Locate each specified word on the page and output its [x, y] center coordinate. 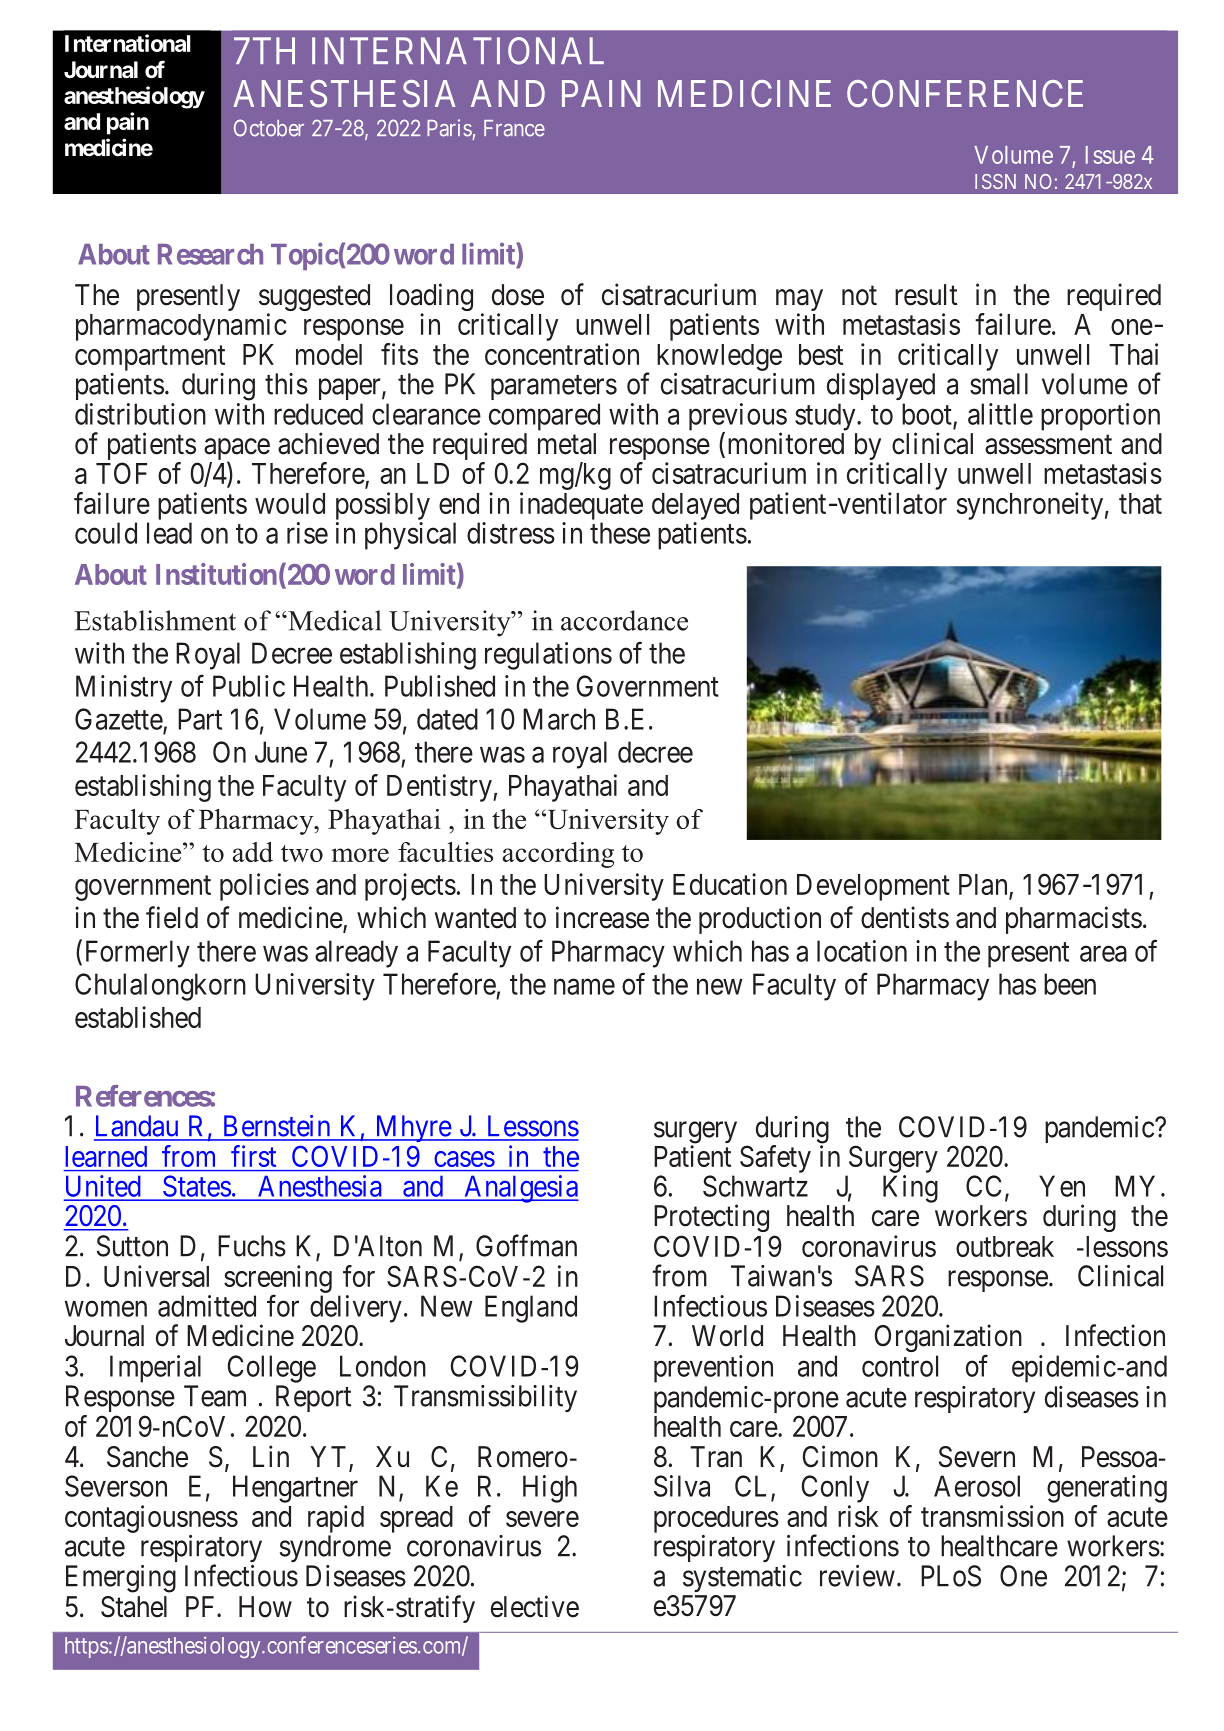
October [269, 128]
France [514, 128]
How [265, 1607]
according [558, 855]
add [253, 852]
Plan [984, 886]
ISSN [995, 181]
